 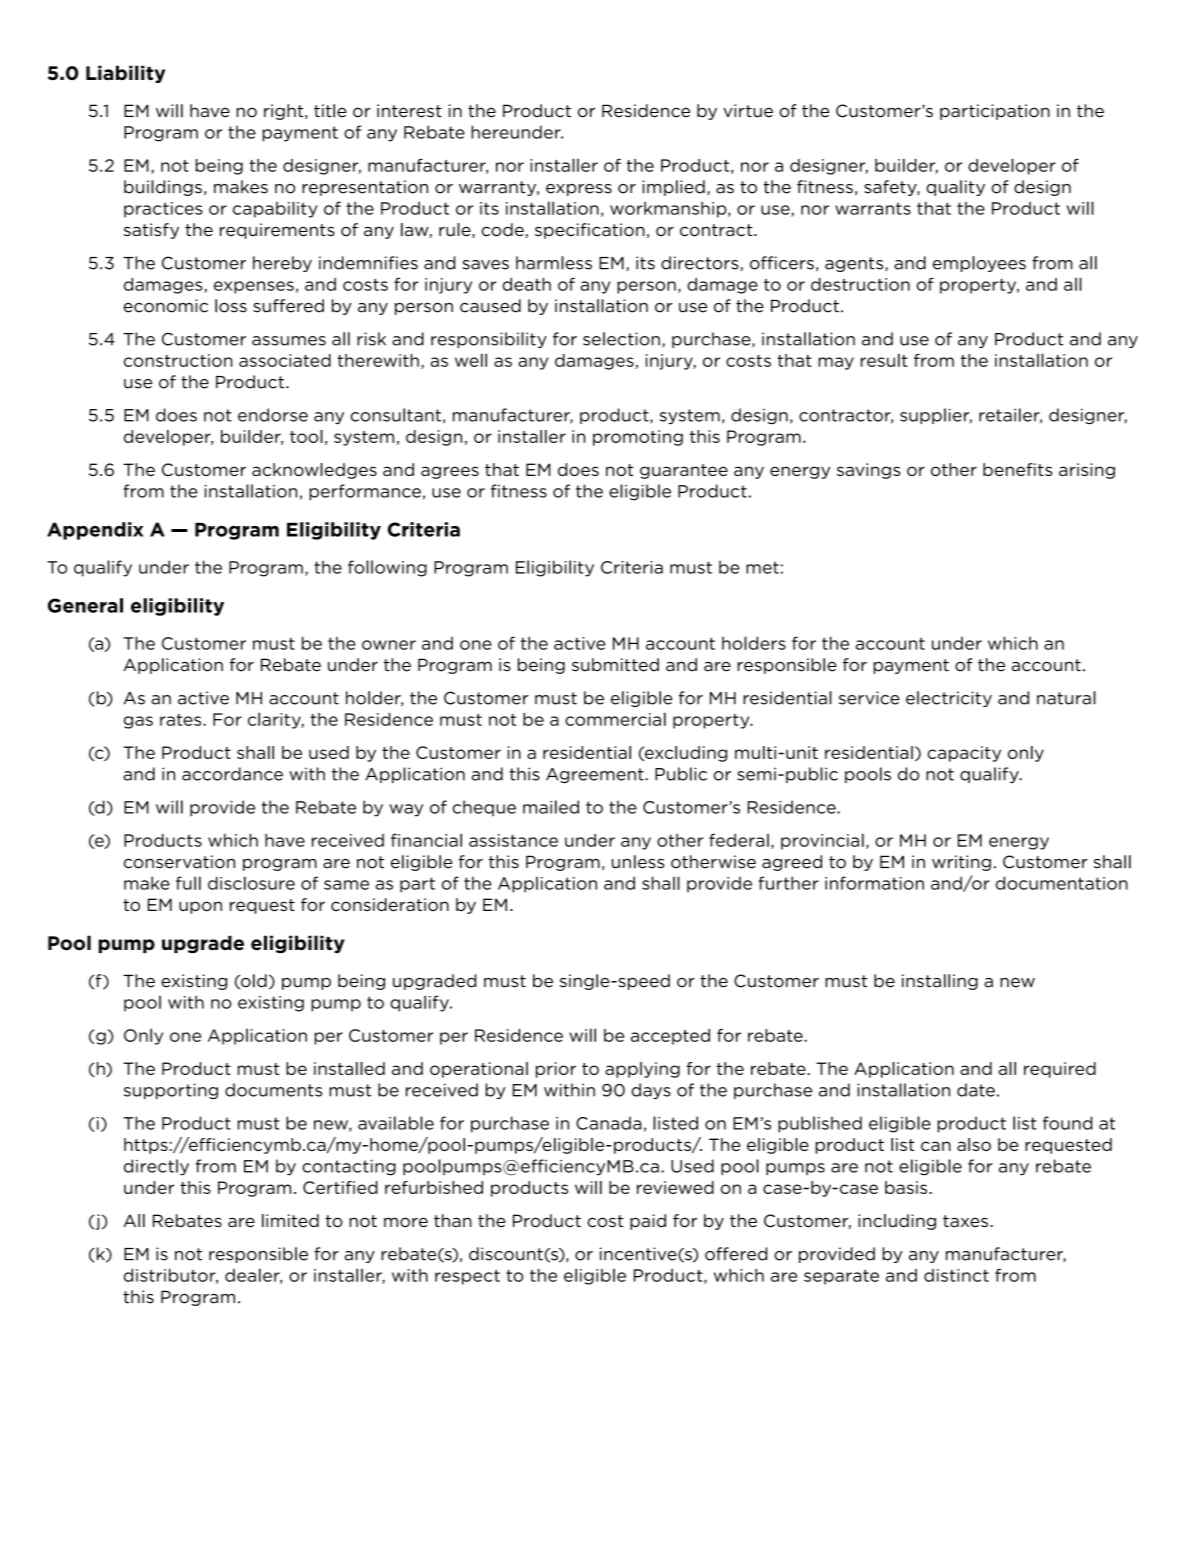 I want to click on submitted, so click(x=615, y=665).
